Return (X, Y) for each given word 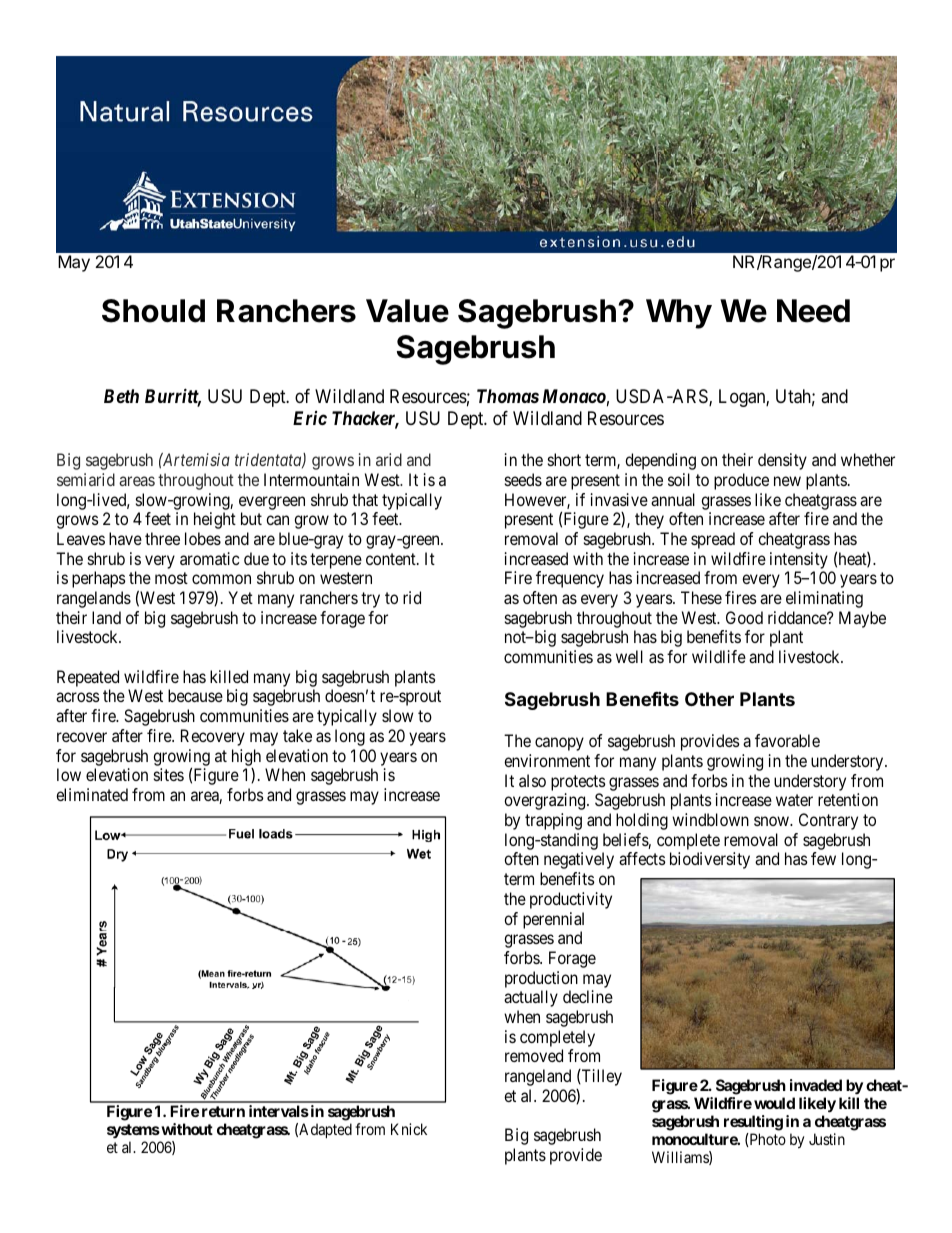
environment (547, 760)
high (246, 757)
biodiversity (710, 860)
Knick (409, 1129)
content (392, 559)
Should (153, 311)
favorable (787, 740)
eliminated (92, 794)
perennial (553, 920)
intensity (799, 560)
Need (813, 311)
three (162, 538)
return (223, 1111)
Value (407, 311)
